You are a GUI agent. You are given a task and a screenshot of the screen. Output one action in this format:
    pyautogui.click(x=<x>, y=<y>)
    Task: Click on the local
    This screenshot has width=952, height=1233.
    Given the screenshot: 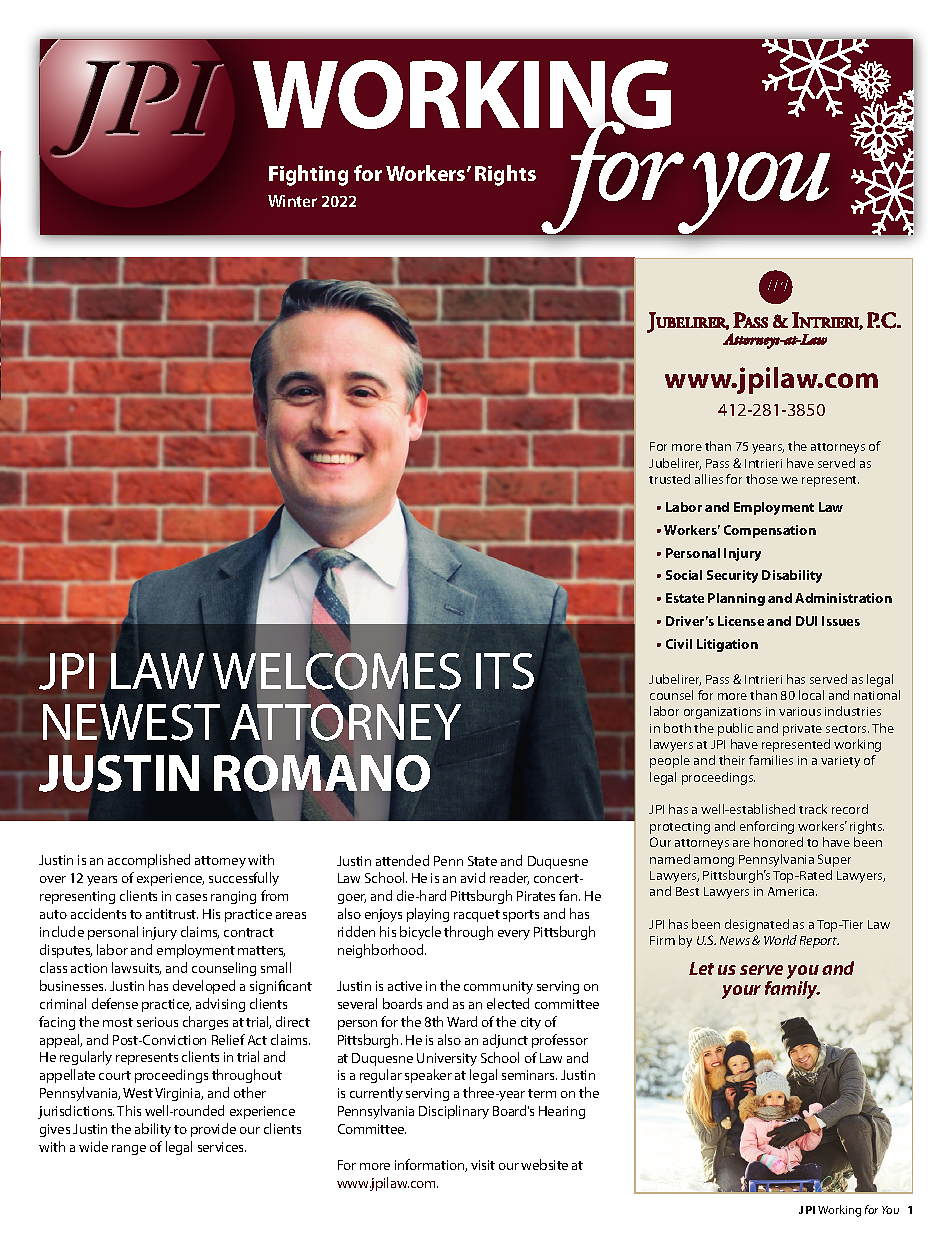 What is the action you would take?
    pyautogui.click(x=811, y=695)
